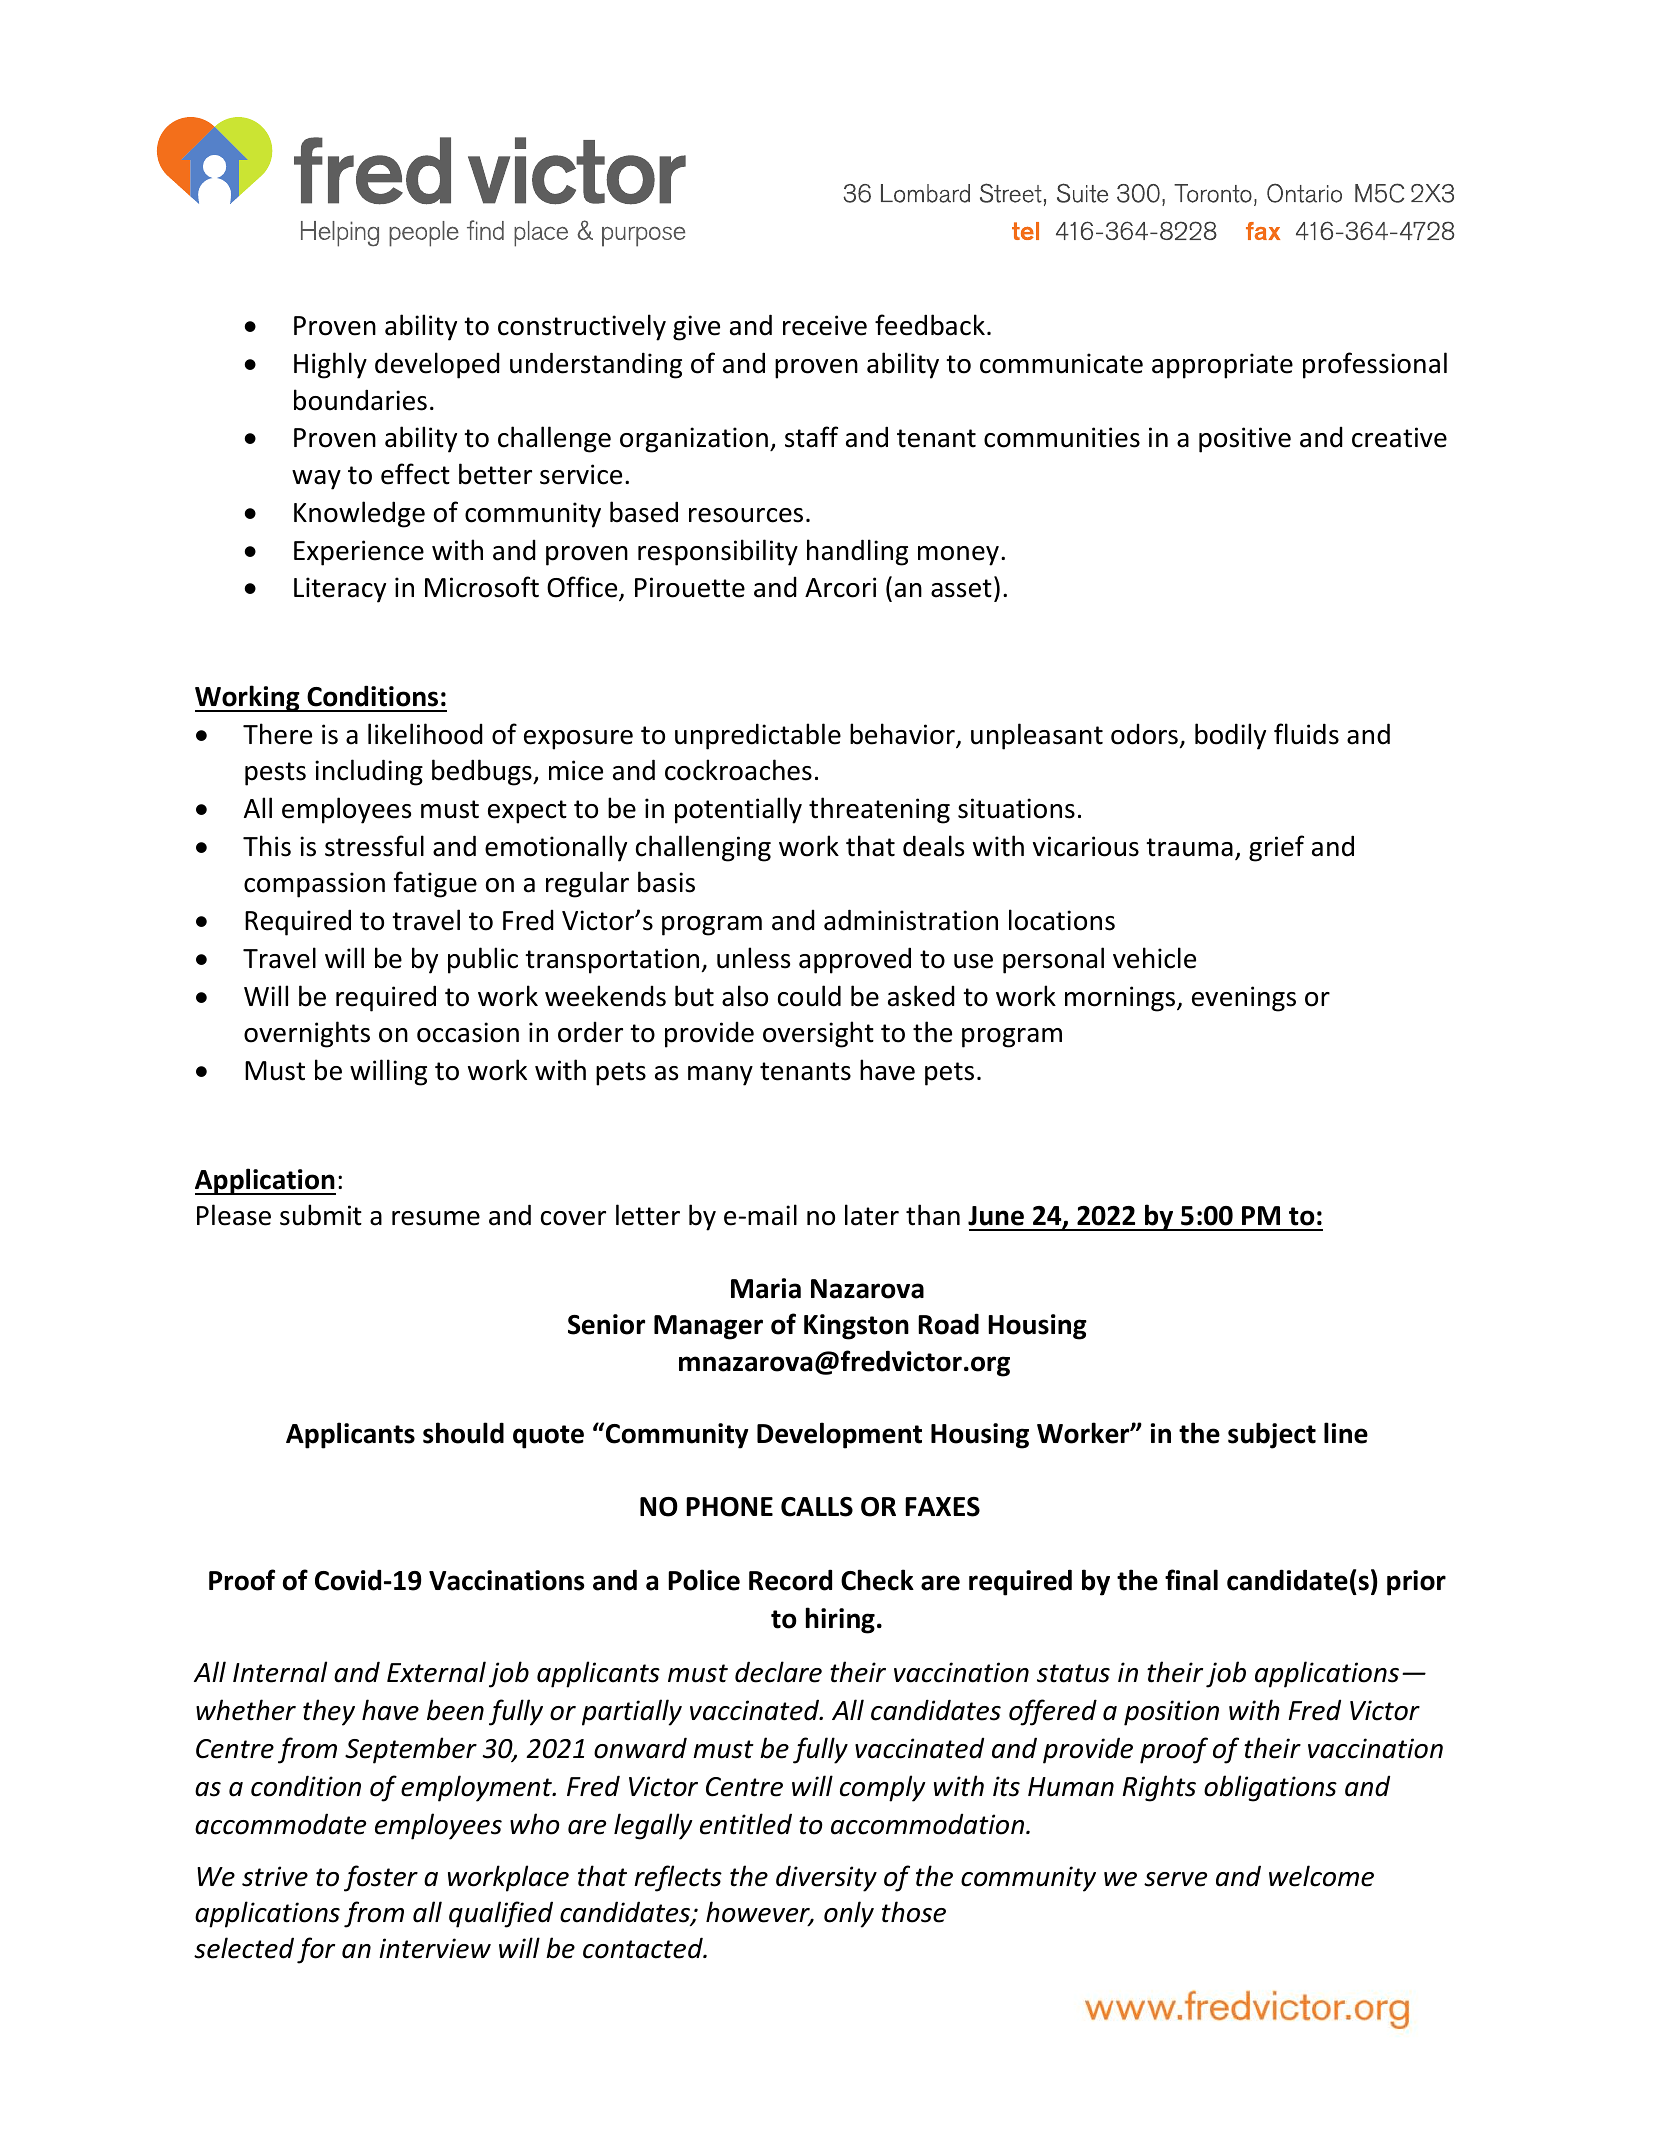 This screenshot has height=2140, width=1654. Describe the element at coordinates (1244, 999) in the screenshot. I see `evenings` at that location.
